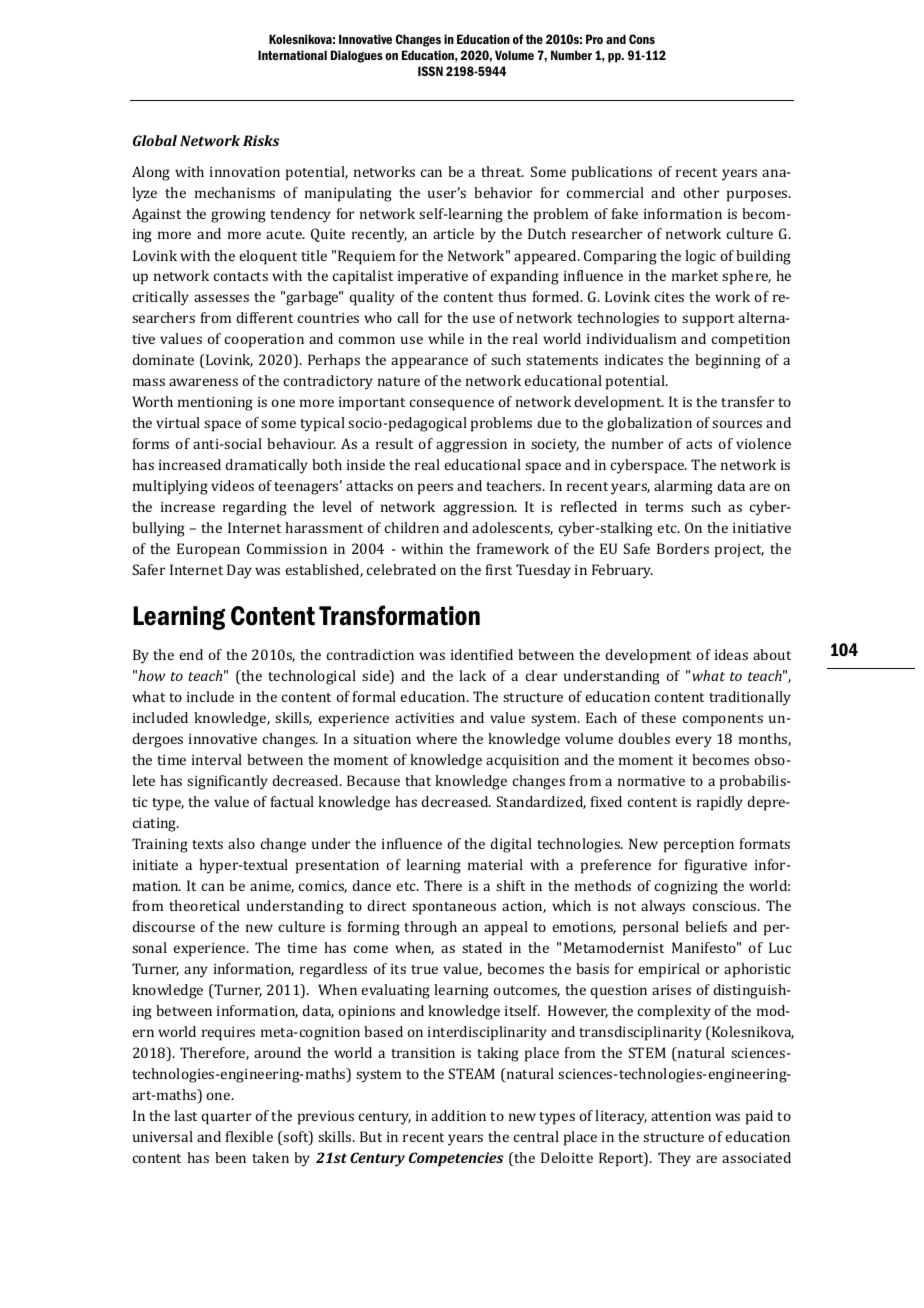 Image resolution: width=924 pixels, height=1308 pixels. What do you see at coordinates (435, 489) in the screenshot?
I see `peers` at bounding box center [435, 489].
